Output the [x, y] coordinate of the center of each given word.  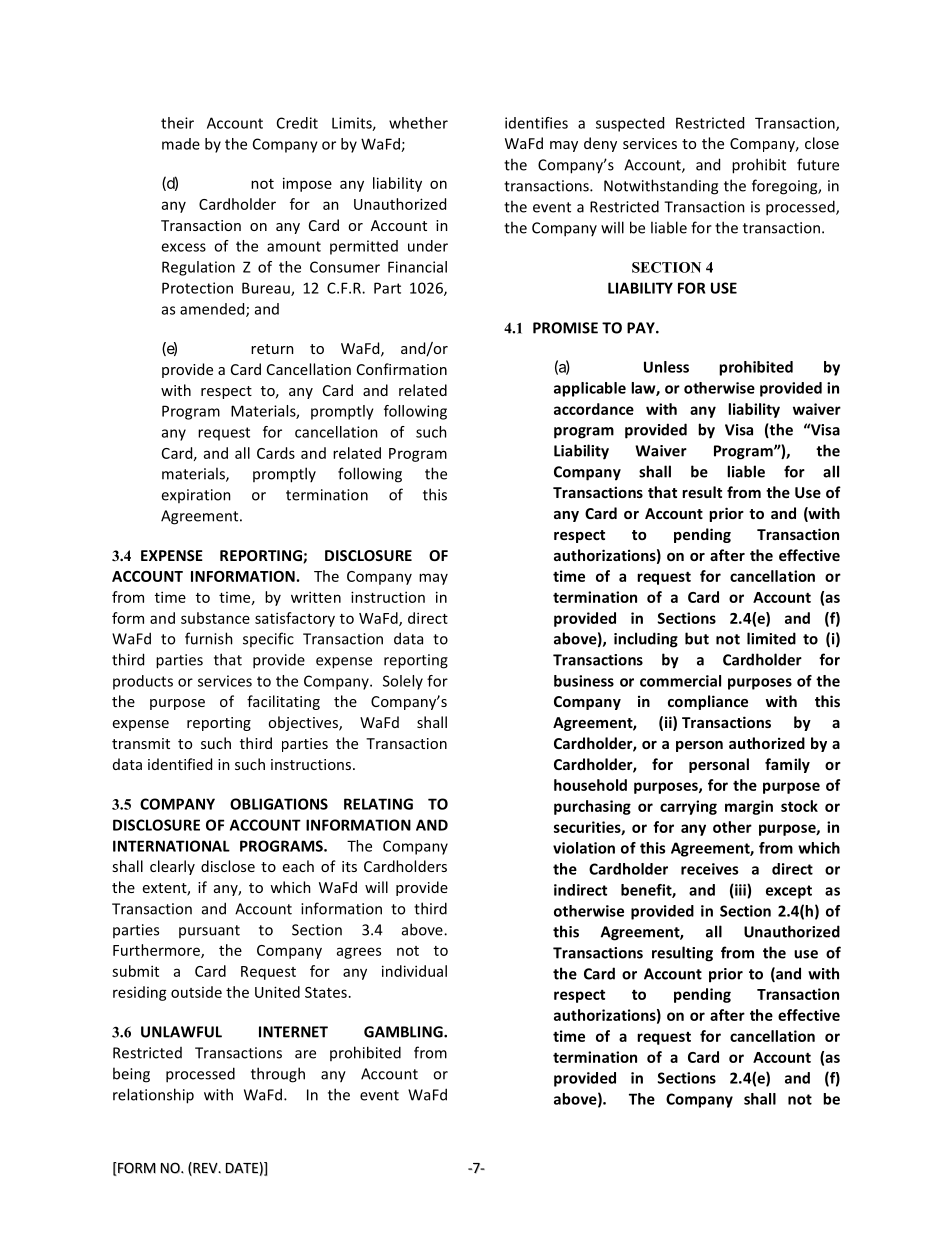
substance [215, 618]
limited [771, 638]
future [818, 164]
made [181, 144]
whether [418, 123]
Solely [403, 682]
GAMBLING [404, 1032]
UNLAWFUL [181, 1032]
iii [740, 891]
